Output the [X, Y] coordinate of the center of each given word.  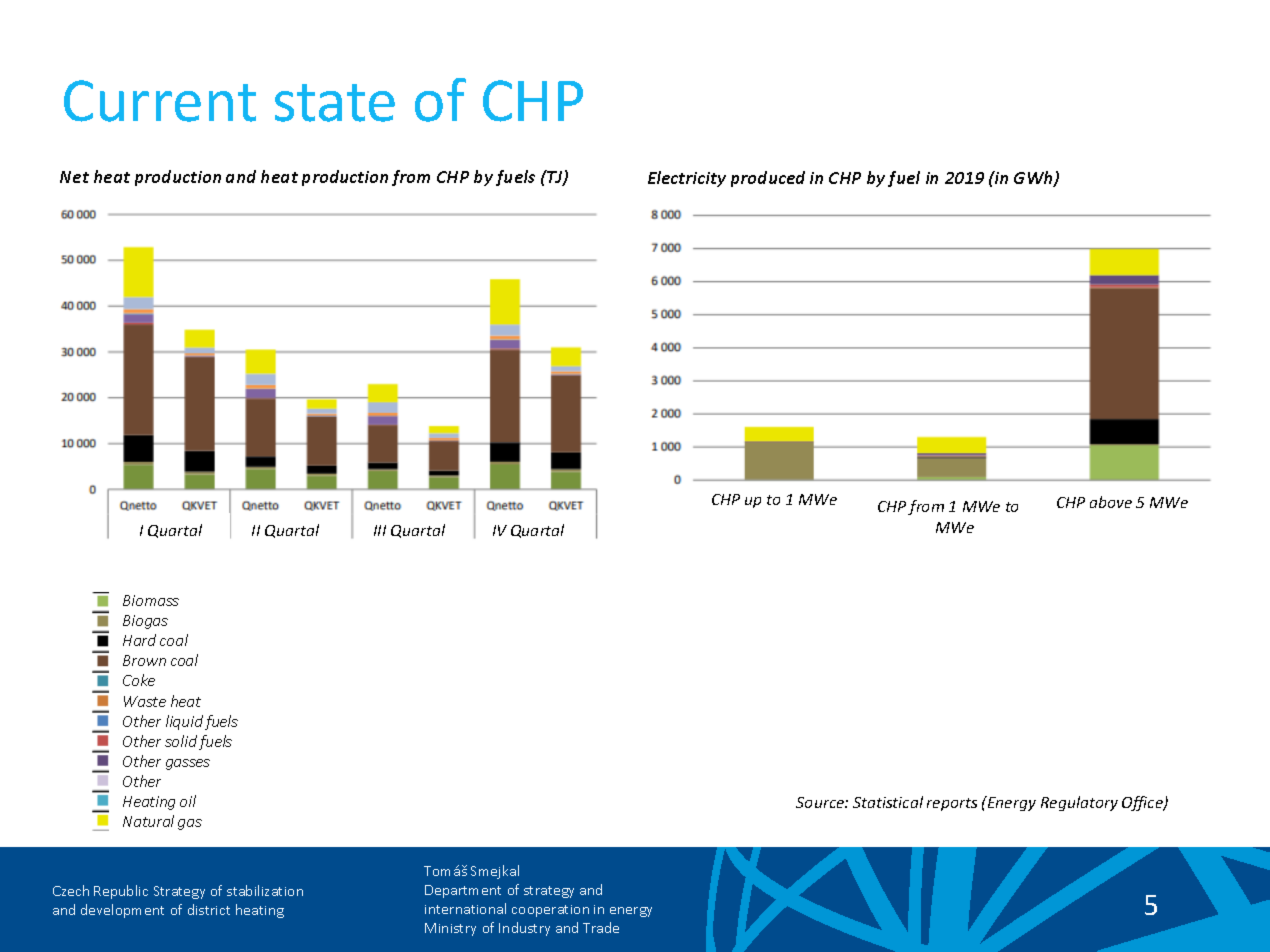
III [380, 530]
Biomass [151, 600]
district [209, 909]
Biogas [145, 622]
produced [768, 179]
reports [952, 804]
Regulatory [1079, 803]
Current [160, 101]
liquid [184, 722]
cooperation [550, 911]
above [1111, 502]
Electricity [687, 179]
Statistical [888, 802]
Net [74, 177]
